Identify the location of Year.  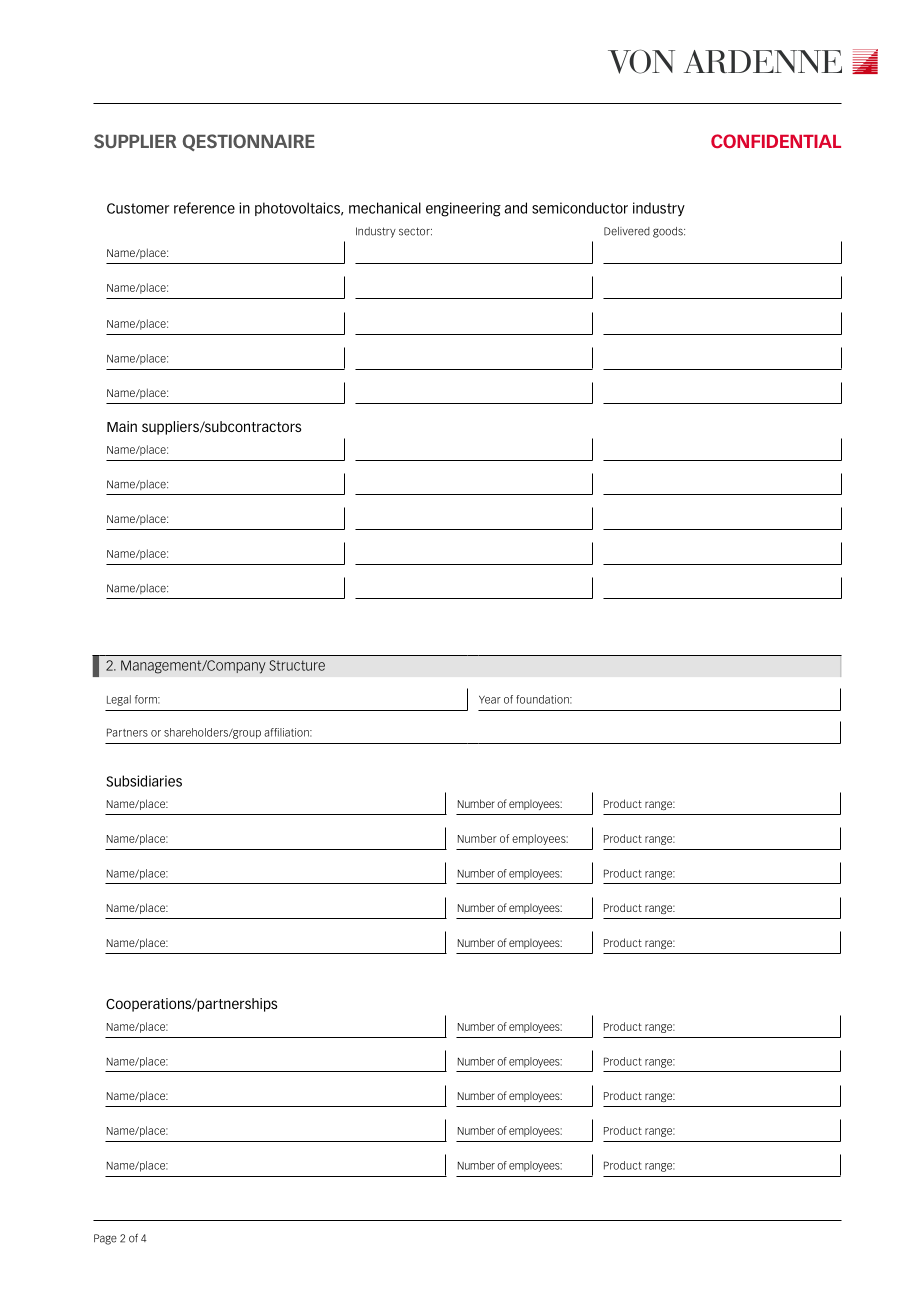
(490, 700).
